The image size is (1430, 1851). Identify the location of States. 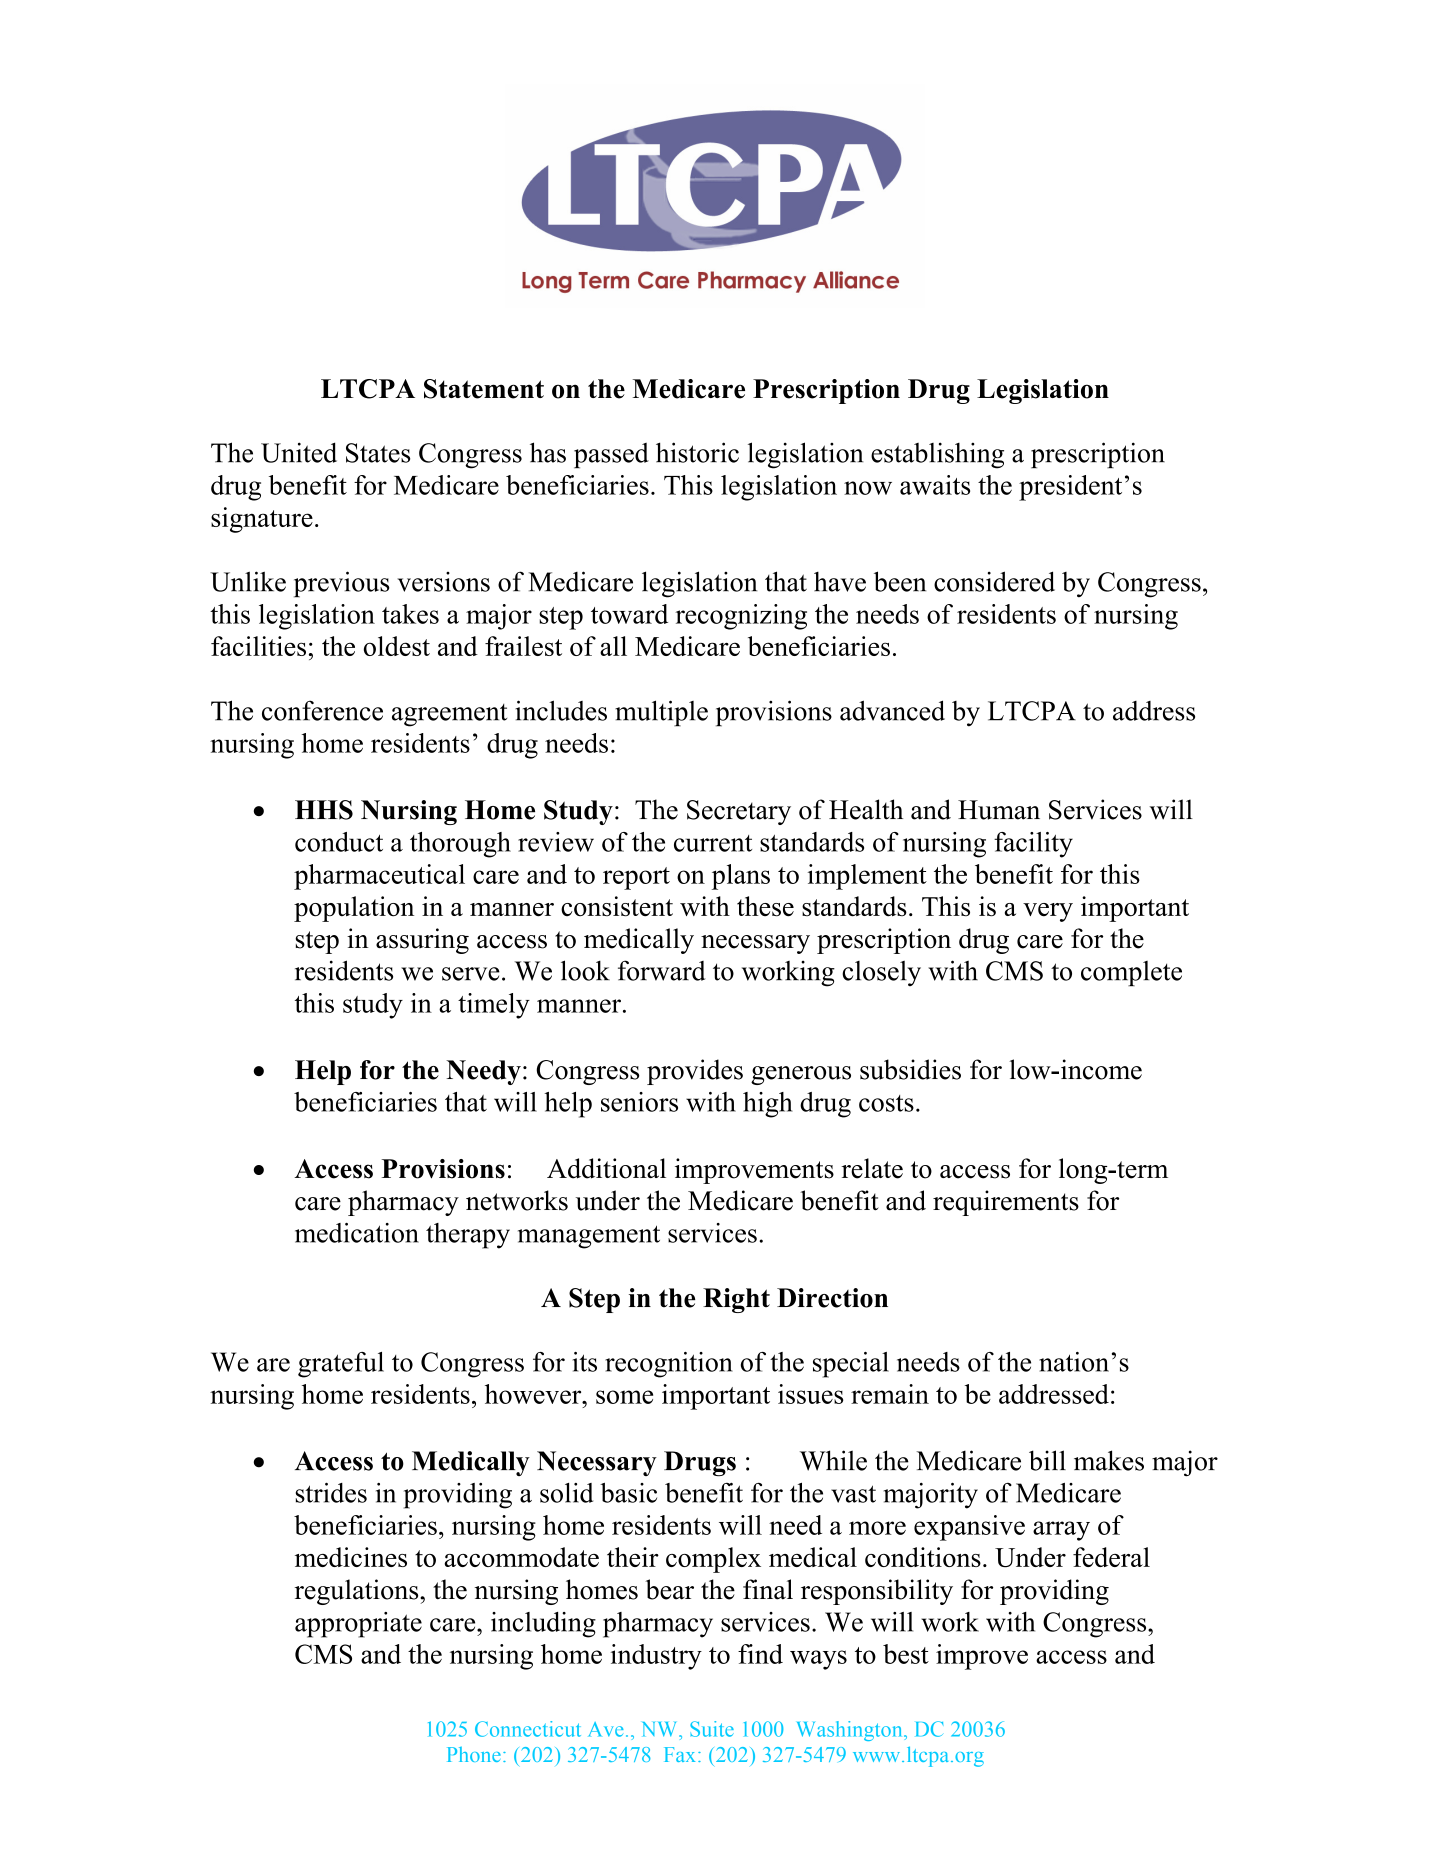
(378, 453).
